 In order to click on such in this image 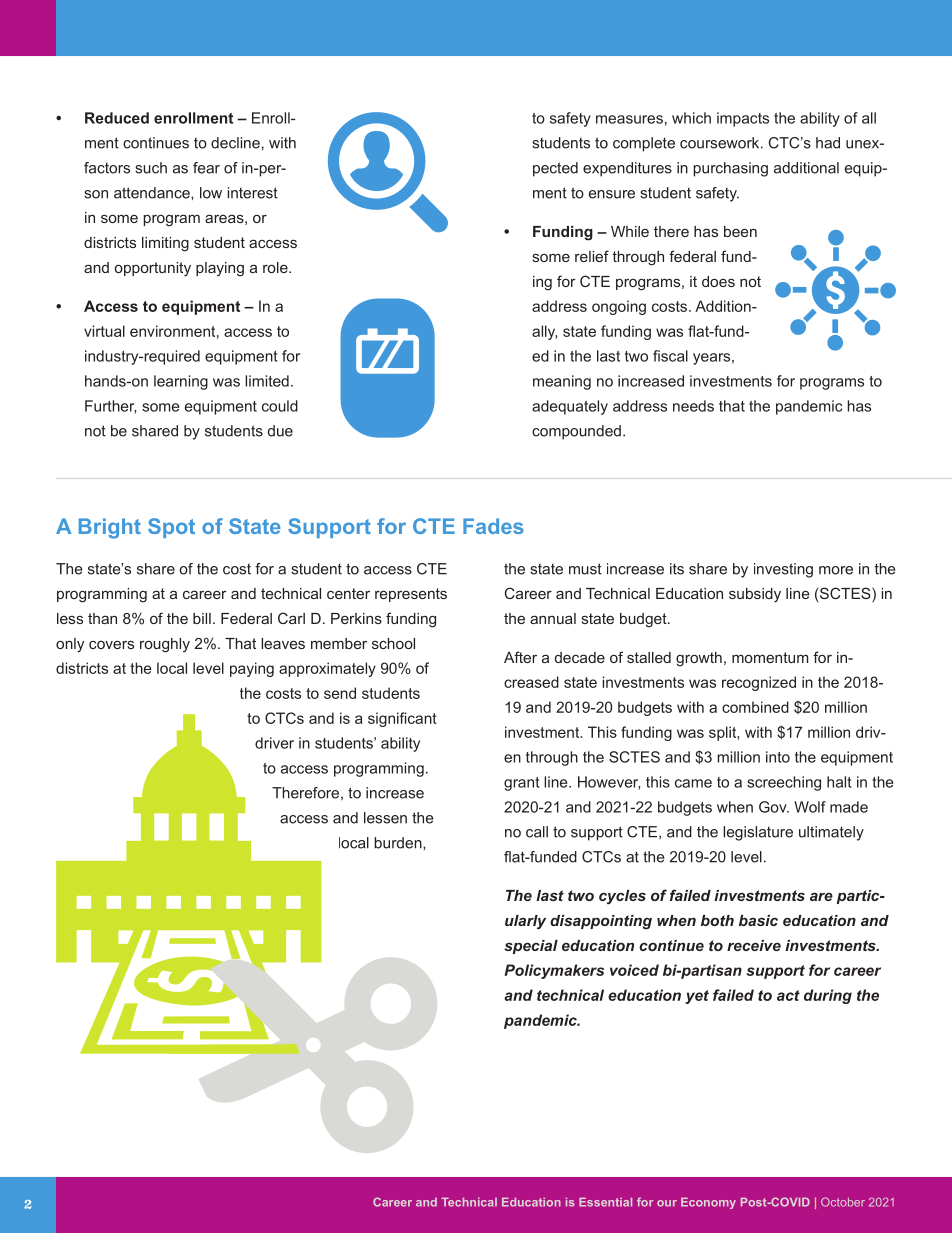, I will do `click(151, 168)`.
